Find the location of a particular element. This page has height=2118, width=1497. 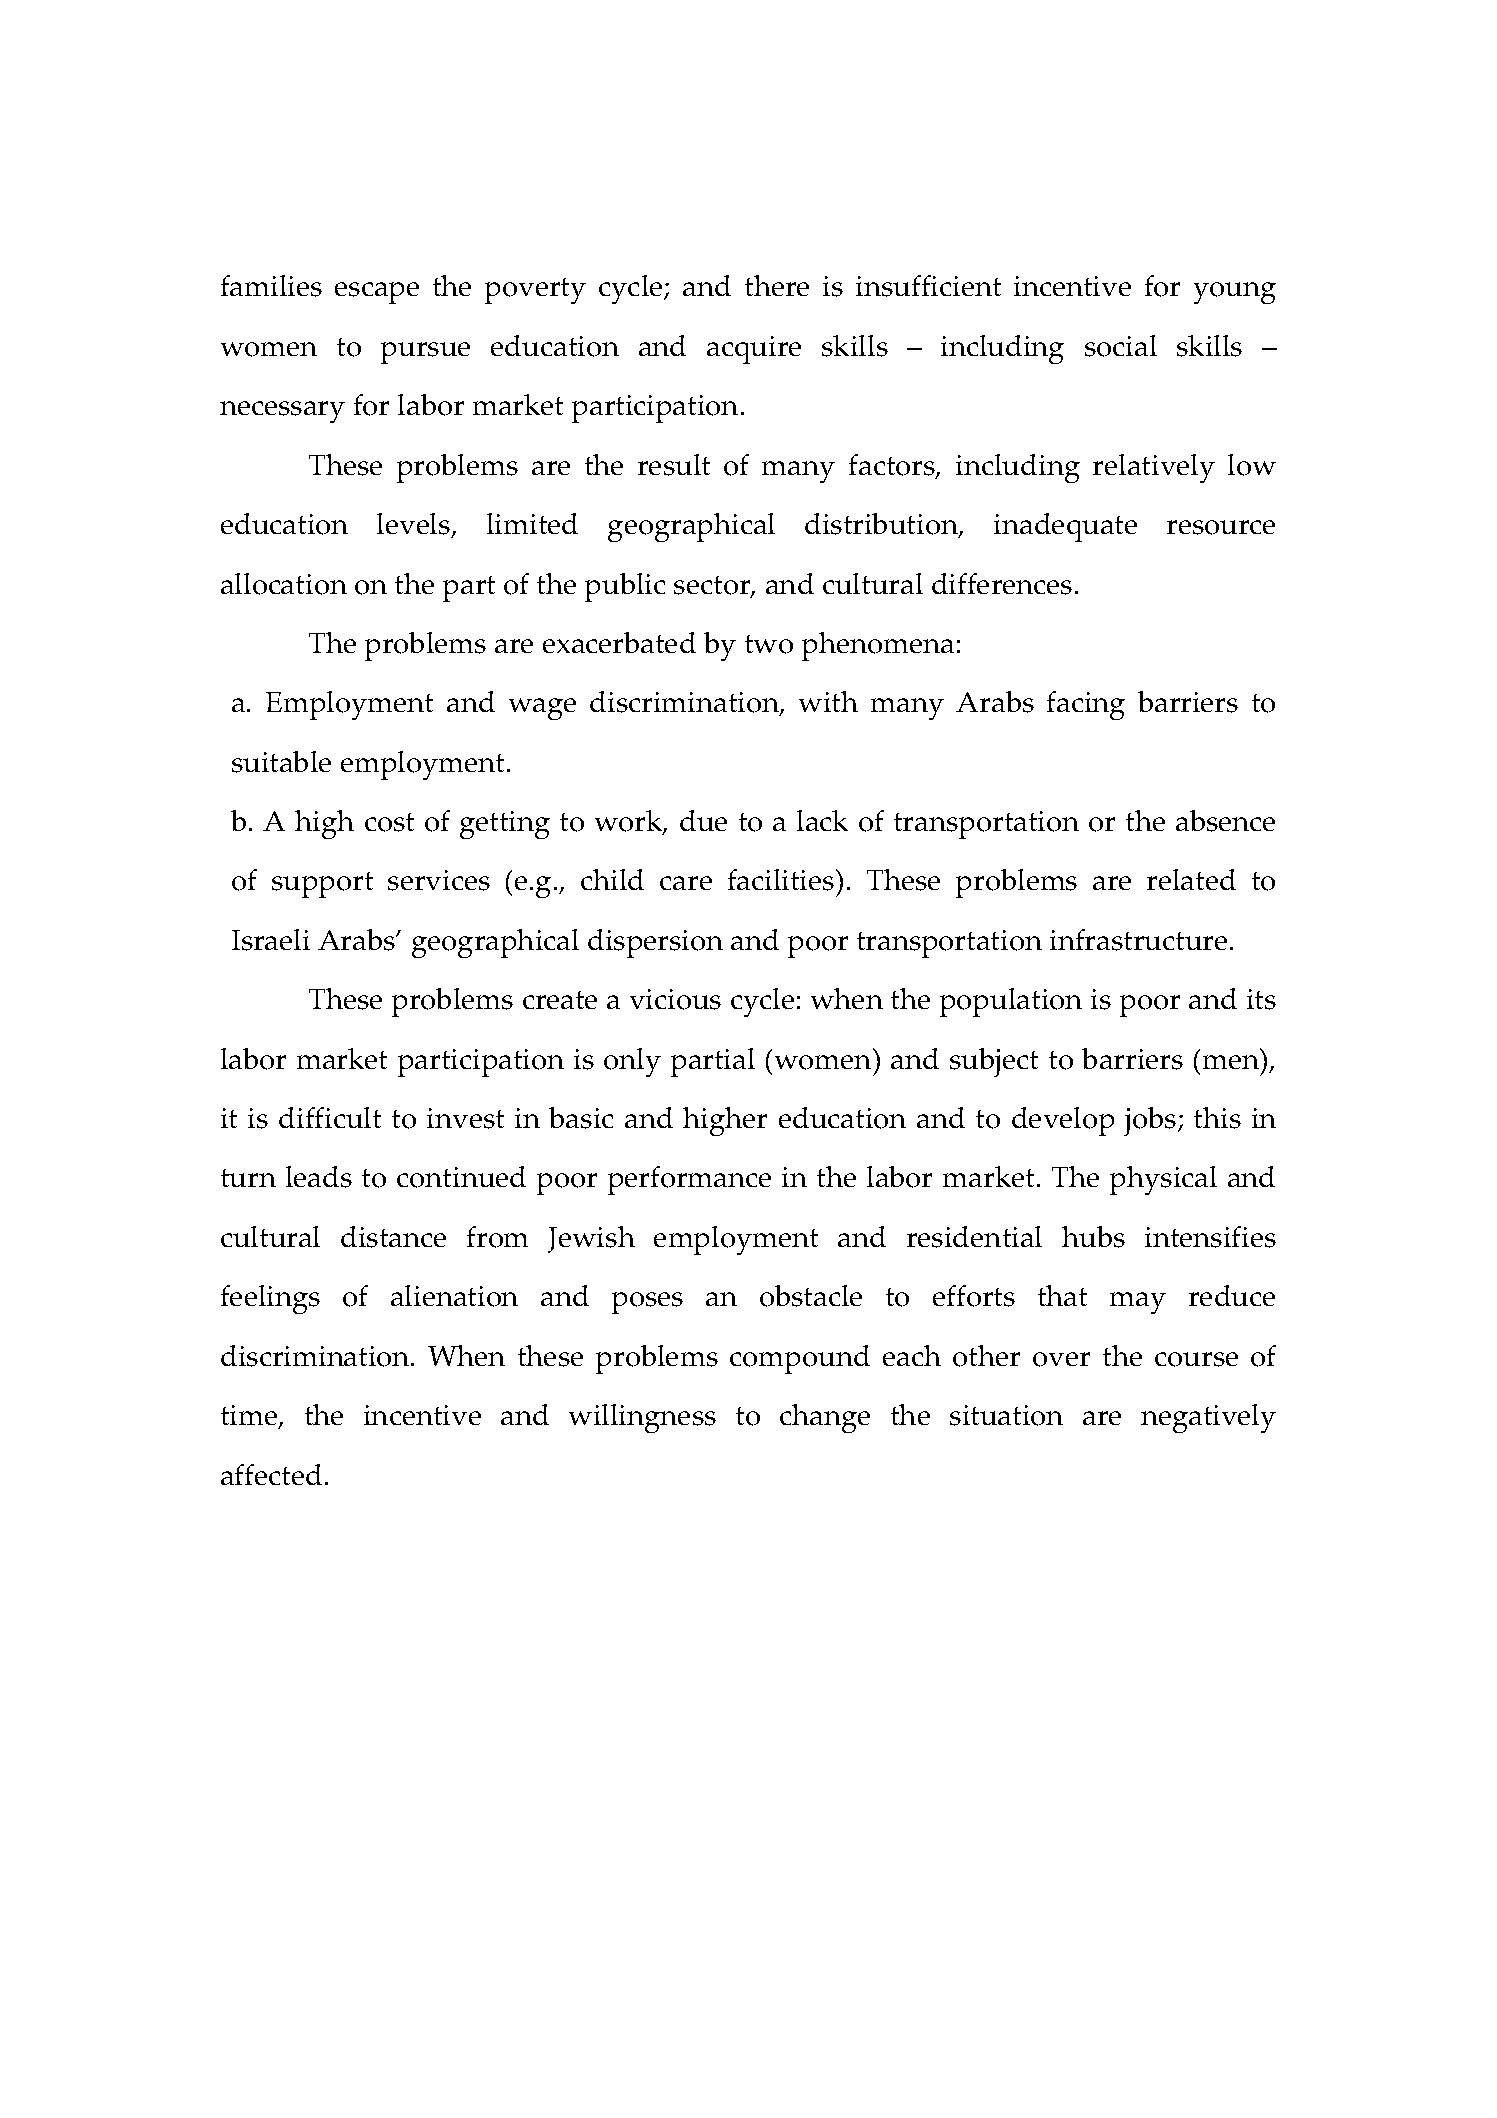

social is located at coordinates (1121, 346).
